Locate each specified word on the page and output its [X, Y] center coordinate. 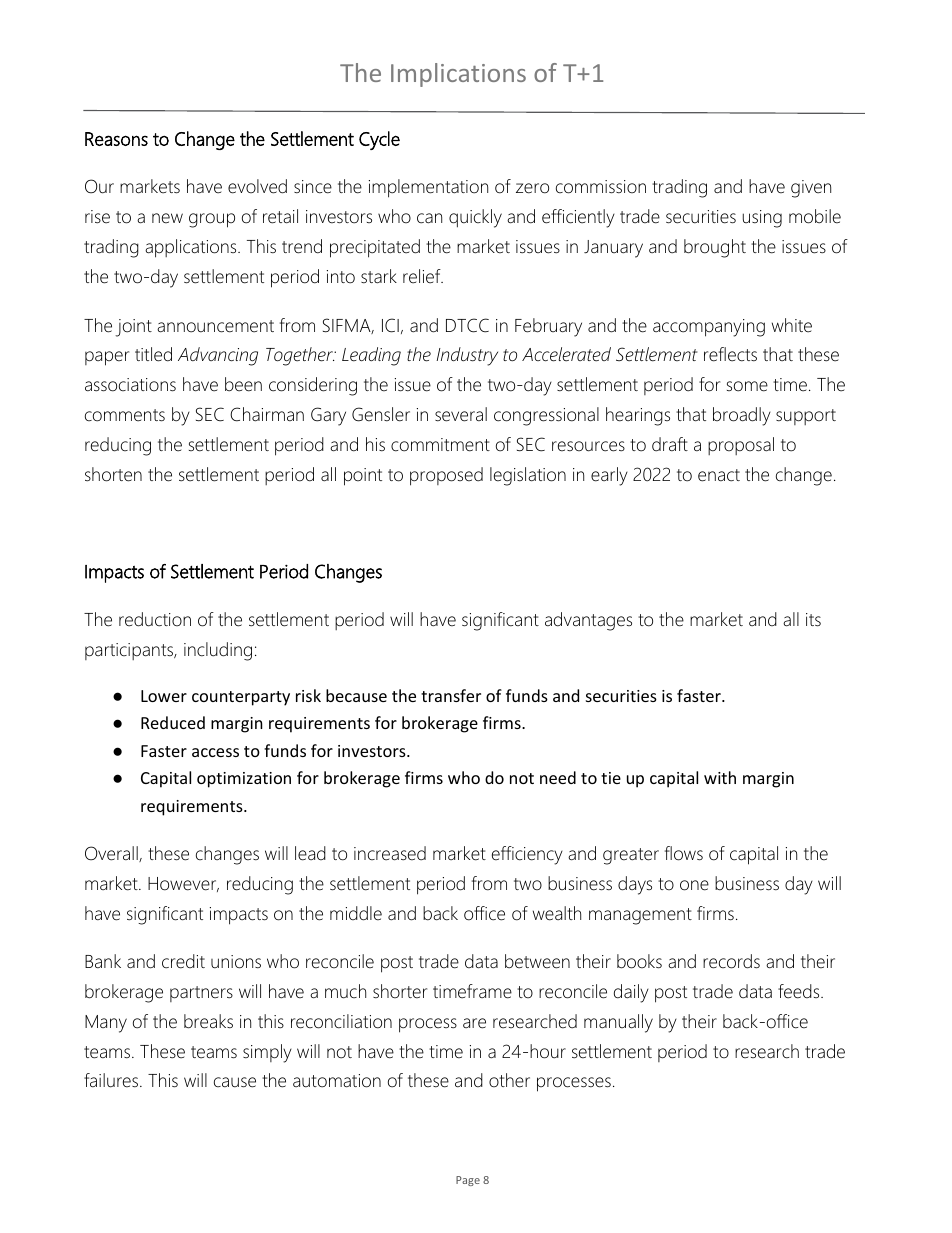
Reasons [116, 139]
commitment [440, 445]
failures [112, 1080]
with [720, 777]
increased [390, 853]
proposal [741, 446]
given [811, 189]
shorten [113, 474]
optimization [244, 780]
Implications [458, 75]
